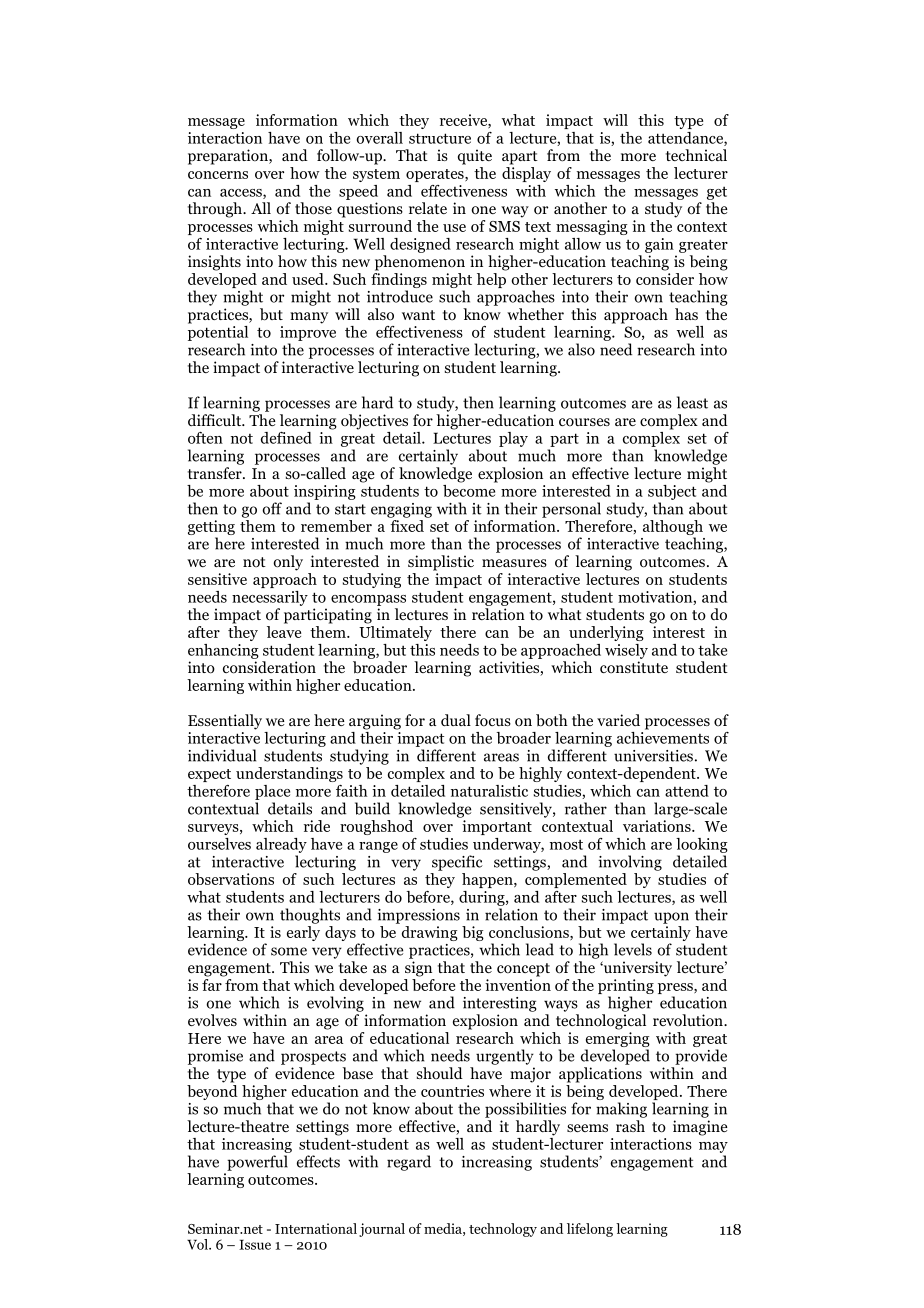 The height and width of the screenshot is (1308, 924). Describe the element at coordinates (225, 722) in the screenshot. I see `Essentially` at that location.
